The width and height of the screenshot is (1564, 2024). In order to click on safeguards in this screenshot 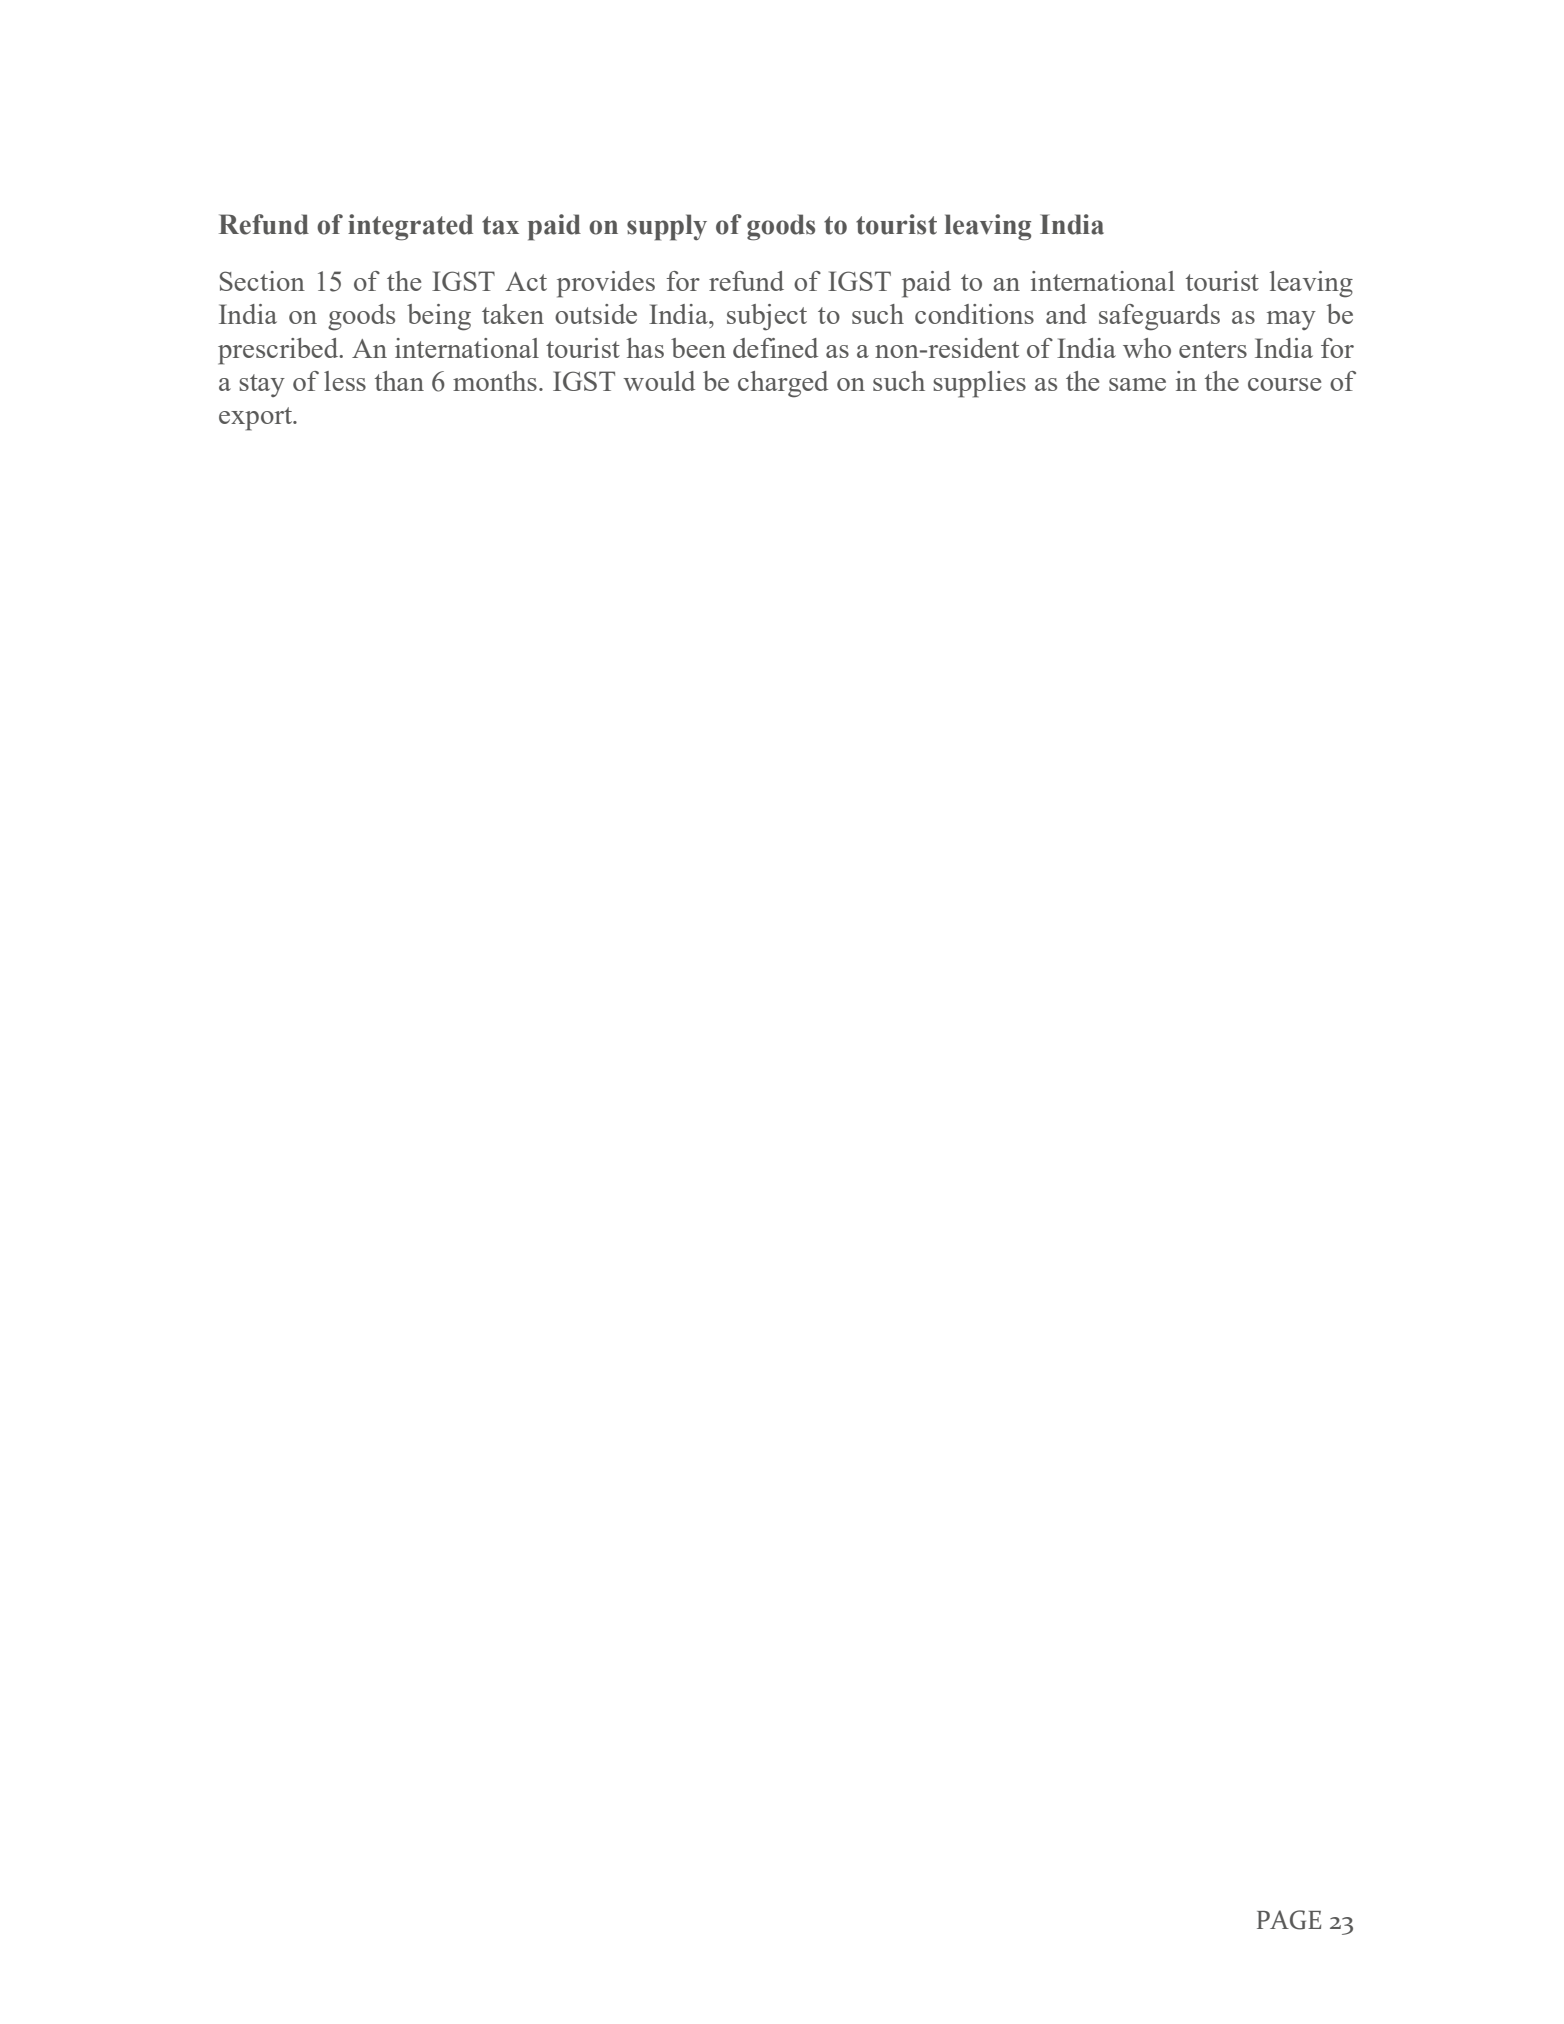, I will do `click(1159, 317)`.
